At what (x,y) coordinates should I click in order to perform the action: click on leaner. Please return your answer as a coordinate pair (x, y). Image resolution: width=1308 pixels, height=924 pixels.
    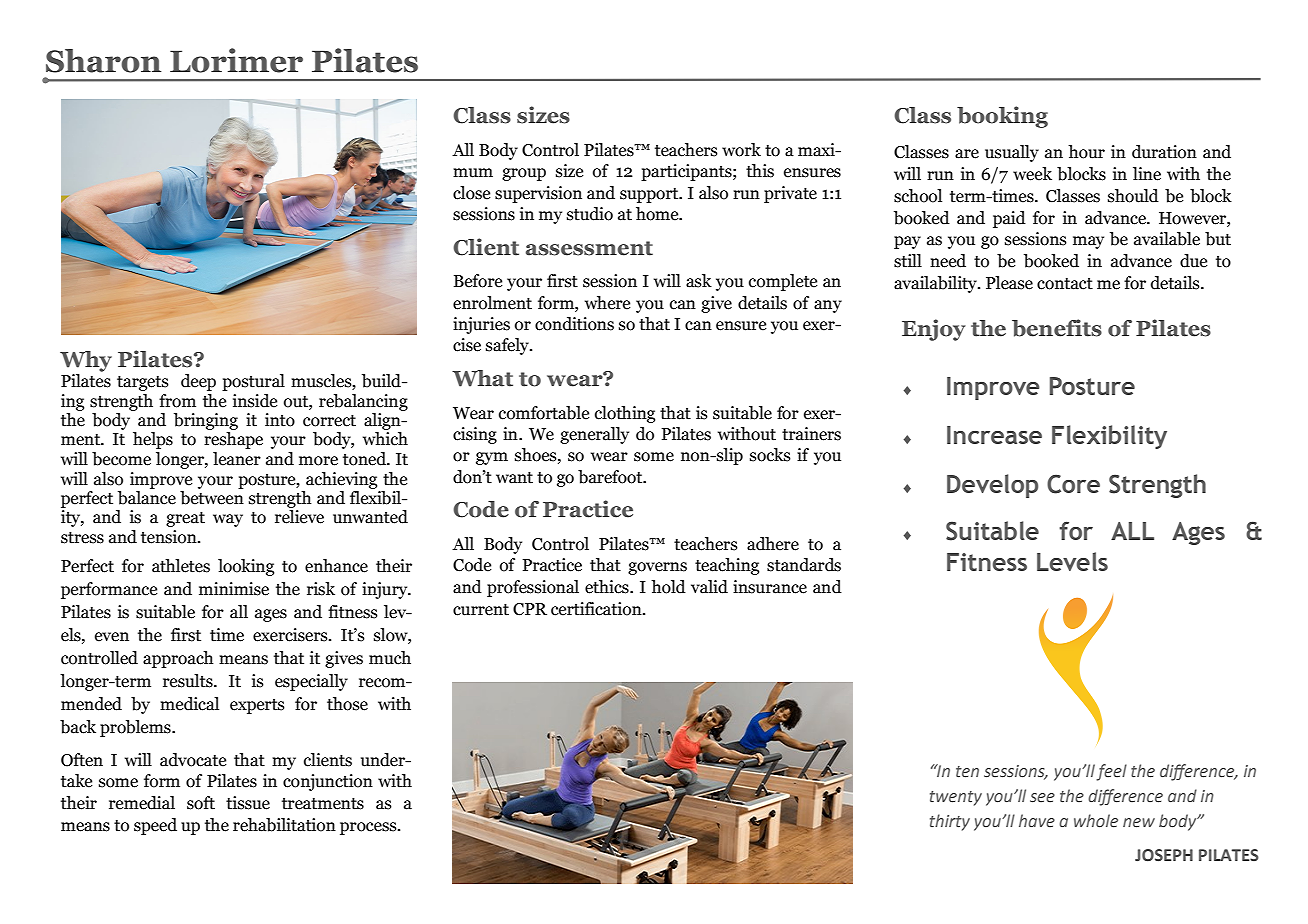
    Looking at the image, I should click on (237, 459).
